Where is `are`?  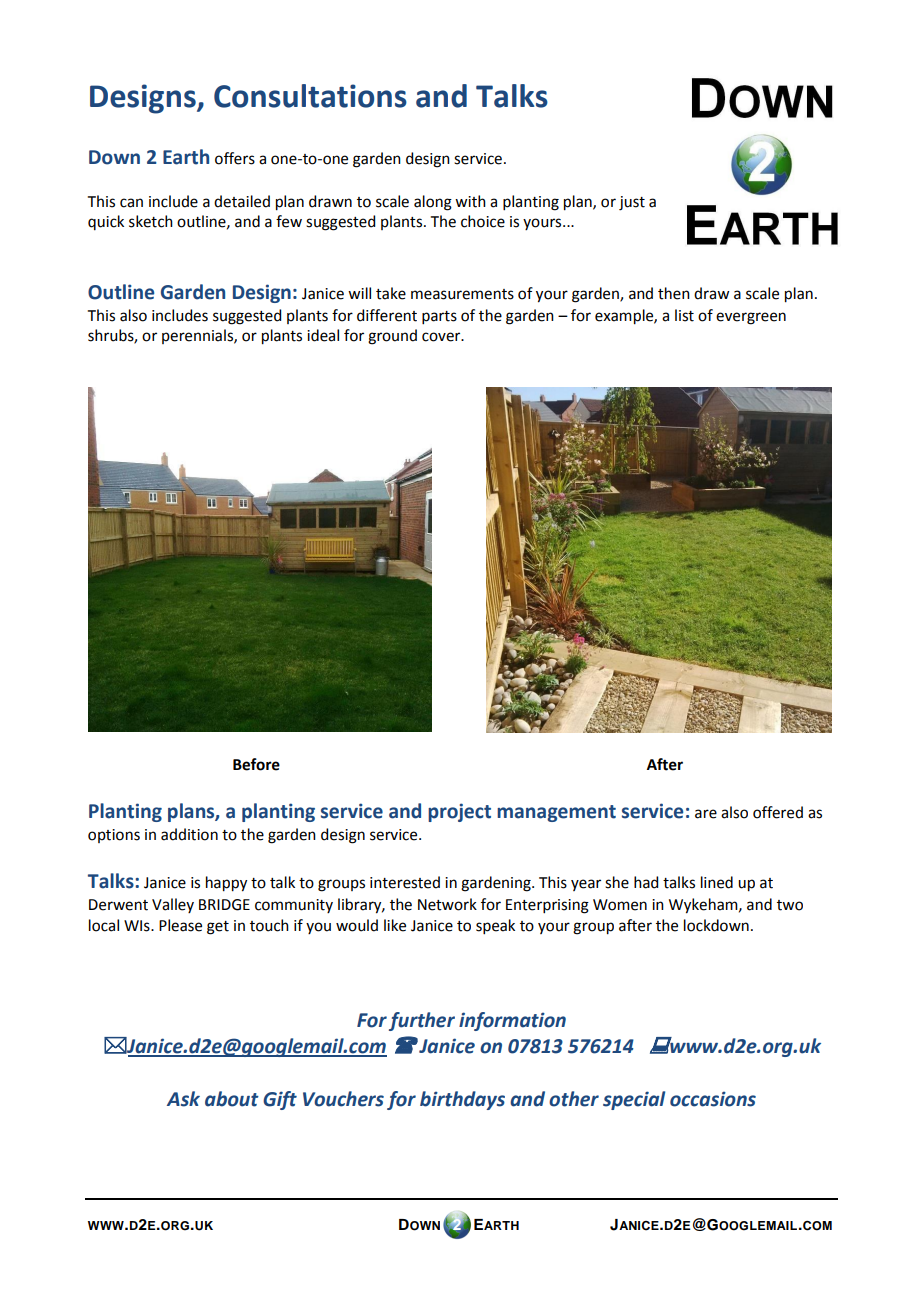
are is located at coordinates (706, 814).
